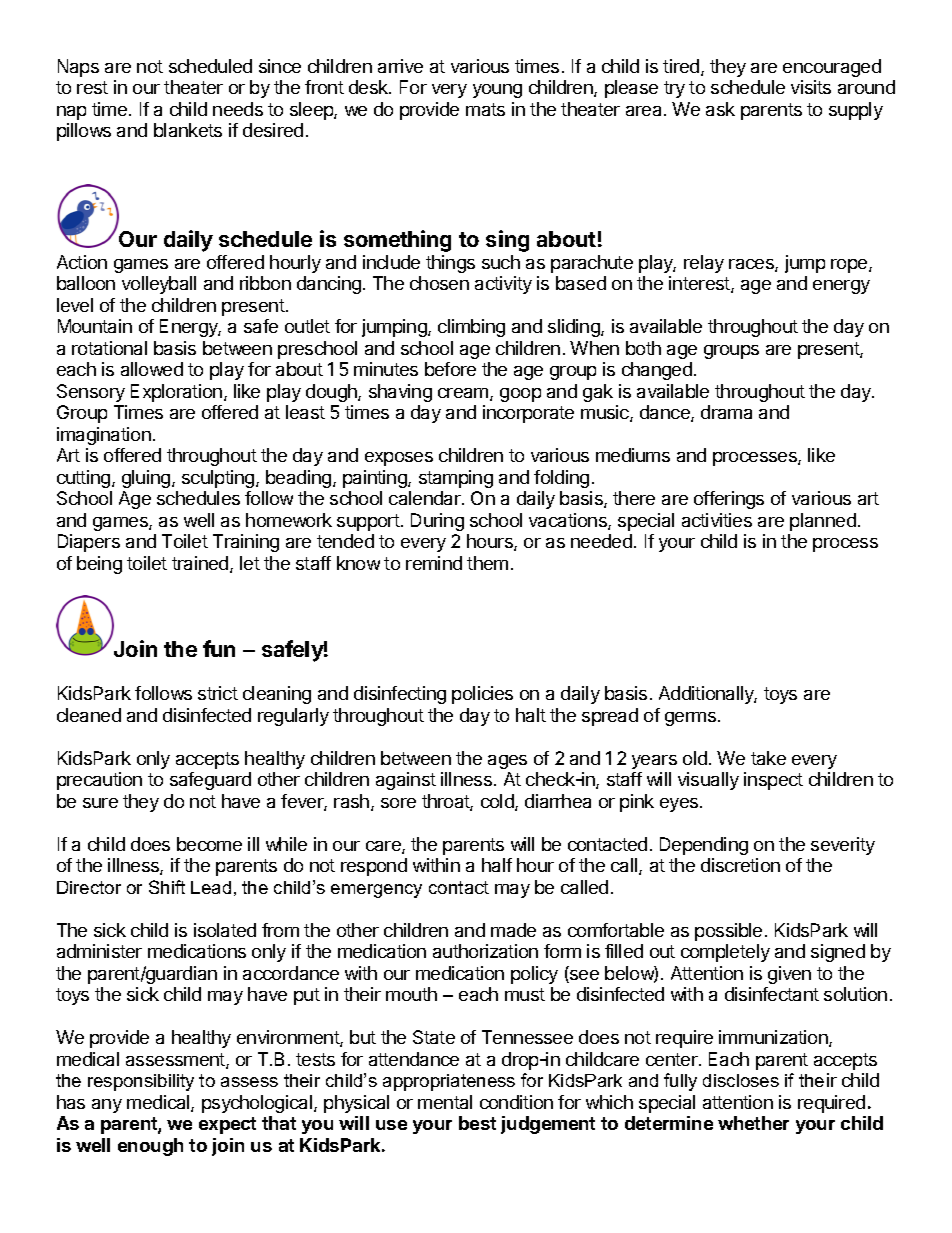 The height and width of the screenshot is (1233, 952). I want to click on best, so click(477, 1123).
